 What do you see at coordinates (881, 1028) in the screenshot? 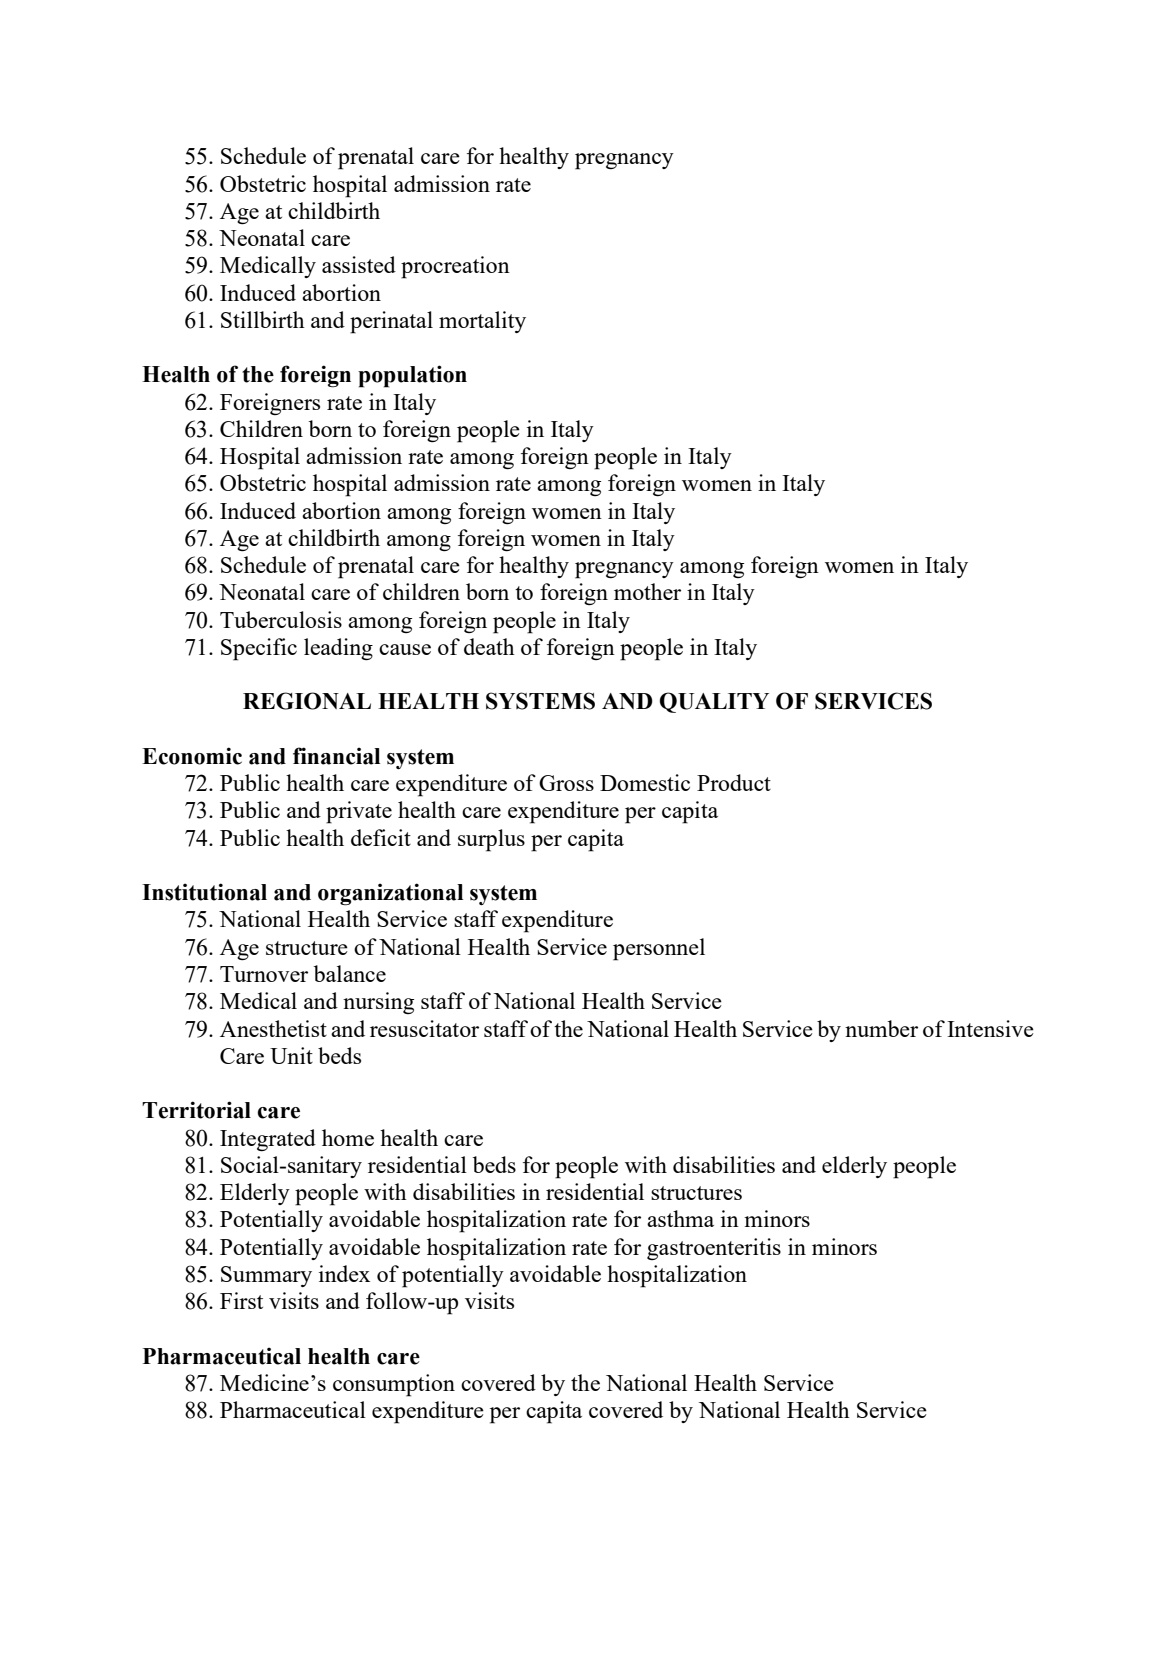
I see `number` at bounding box center [881, 1028].
